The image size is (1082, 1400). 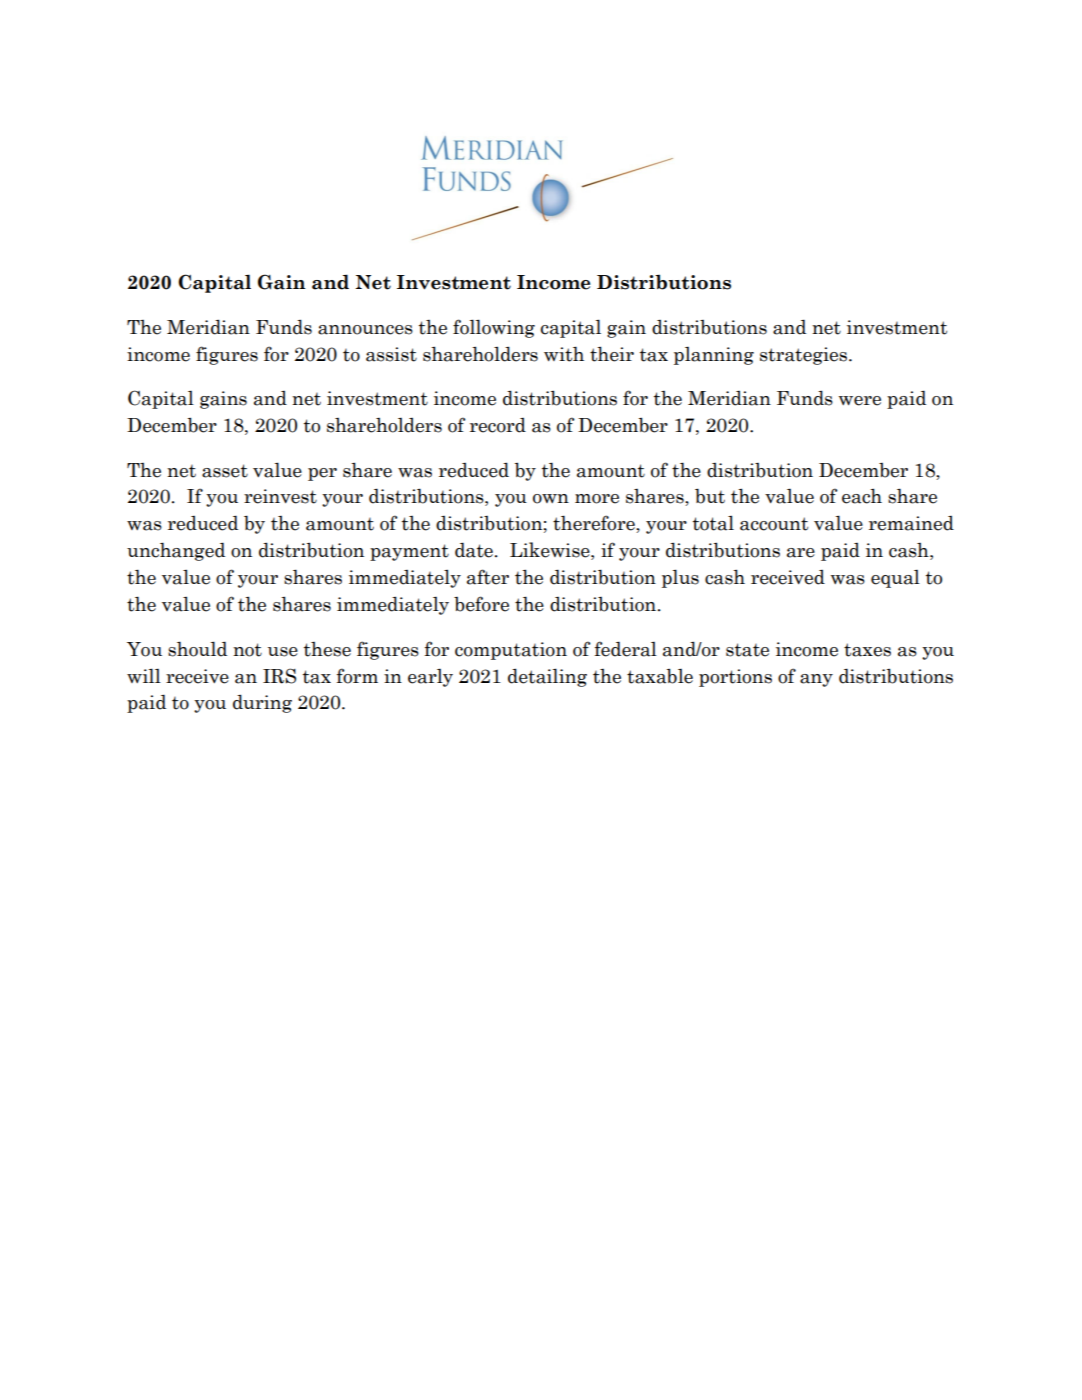 I want to click on account, so click(x=774, y=524).
